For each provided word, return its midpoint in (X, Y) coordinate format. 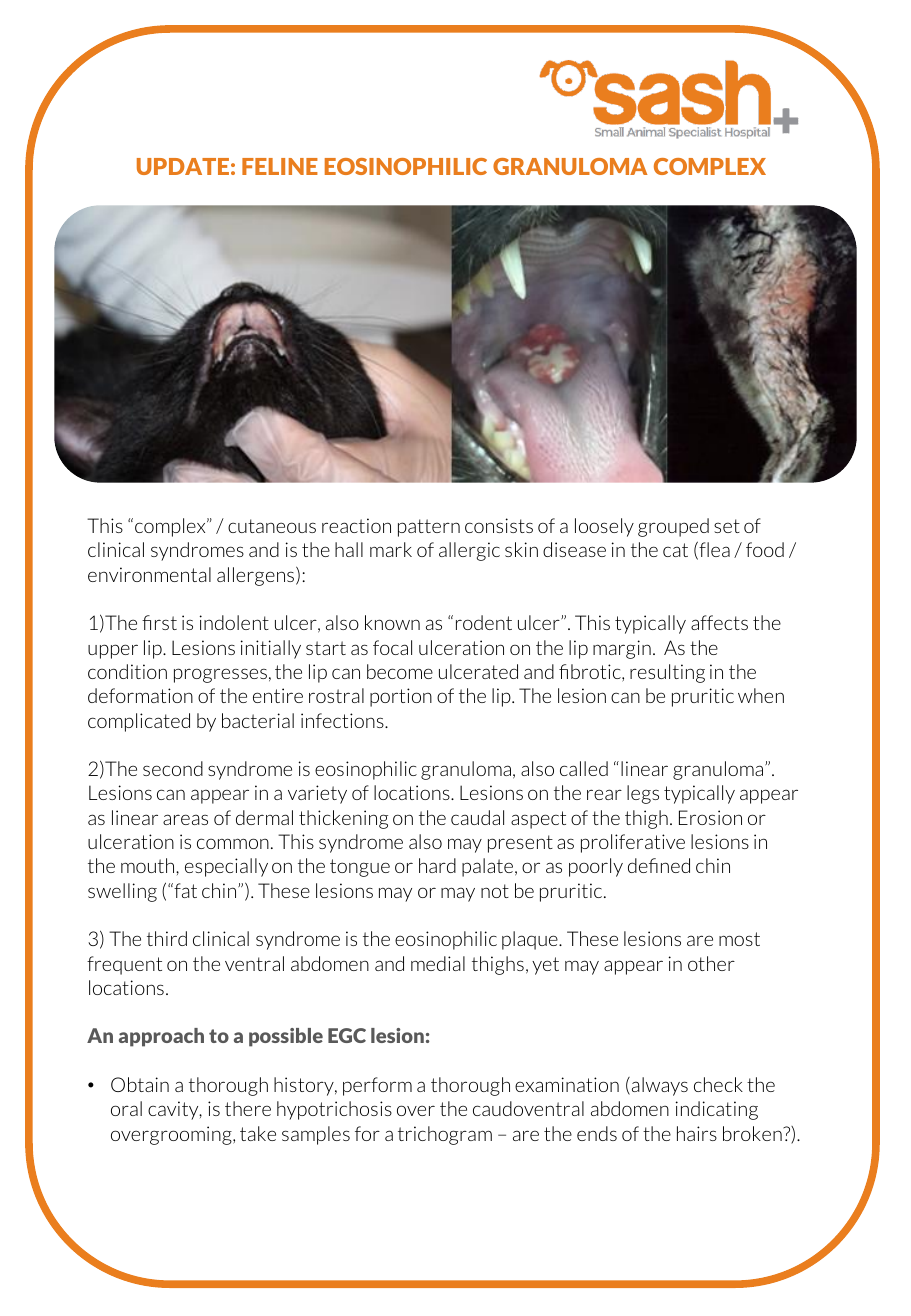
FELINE (280, 166)
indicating (717, 1110)
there (248, 1108)
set (727, 526)
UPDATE (183, 166)
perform (377, 1086)
